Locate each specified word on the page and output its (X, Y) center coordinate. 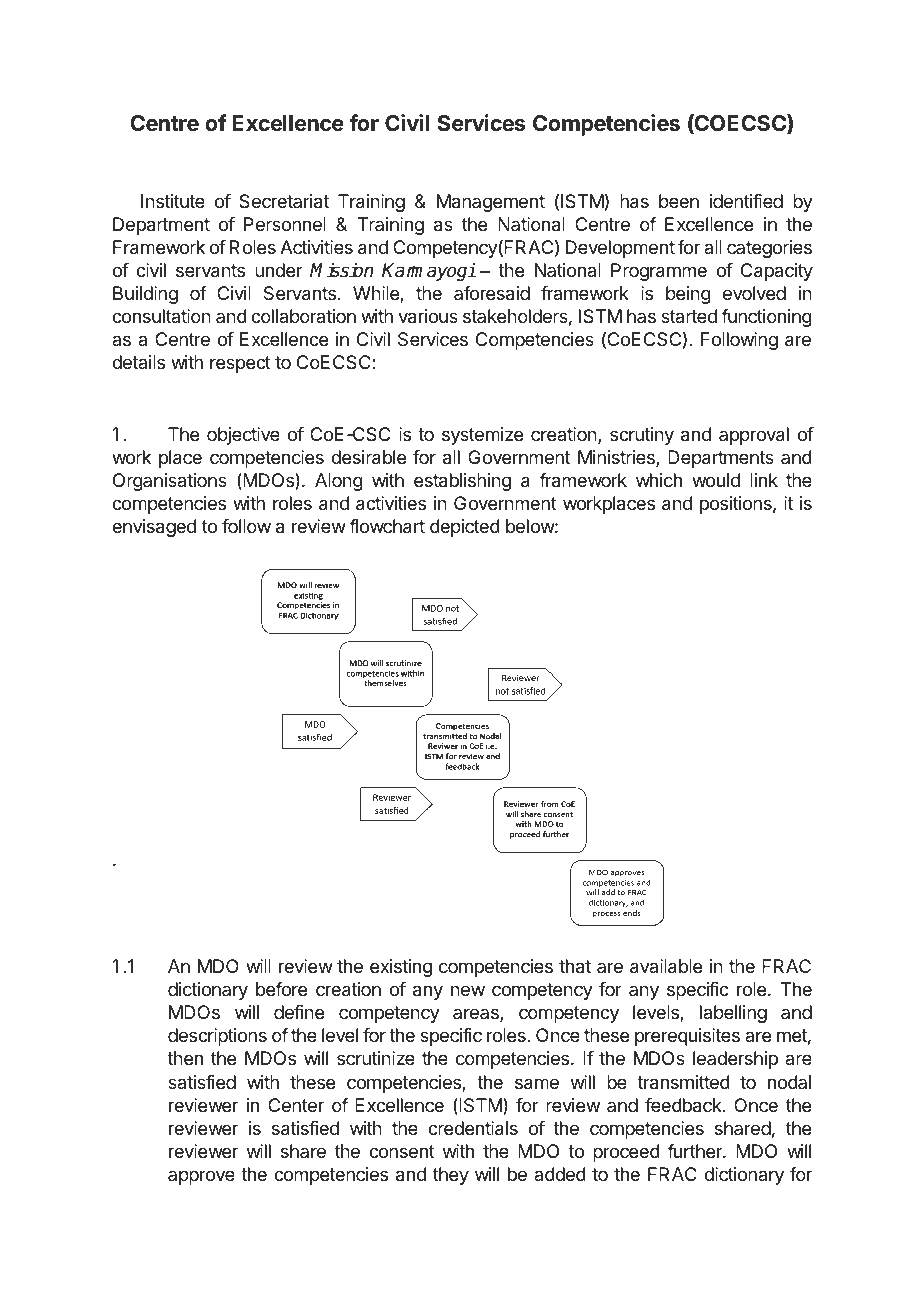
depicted (465, 528)
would (716, 480)
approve (201, 1177)
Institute (173, 201)
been (679, 201)
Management (491, 203)
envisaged (154, 528)
